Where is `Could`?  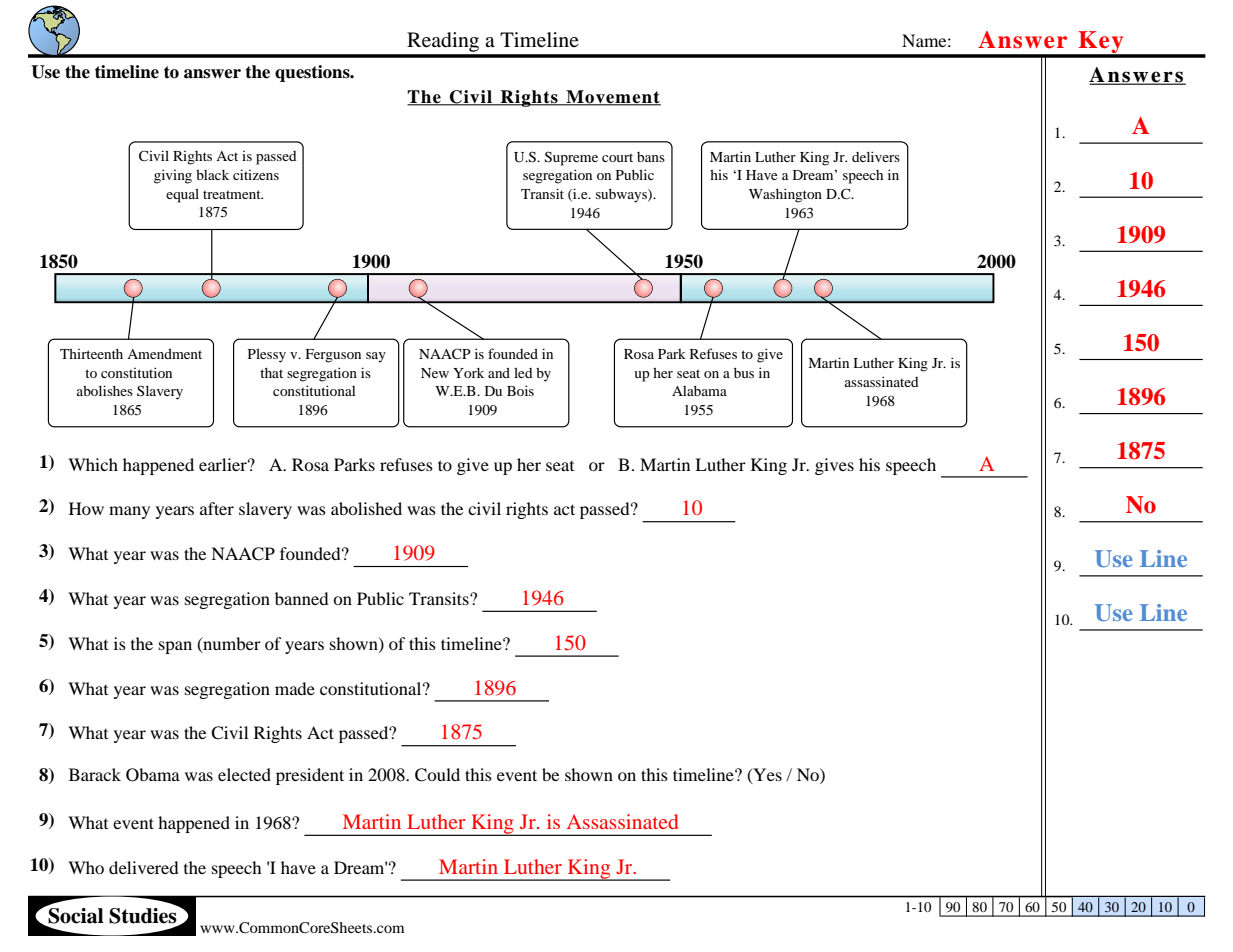
Could is located at coordinates (437, 775).
